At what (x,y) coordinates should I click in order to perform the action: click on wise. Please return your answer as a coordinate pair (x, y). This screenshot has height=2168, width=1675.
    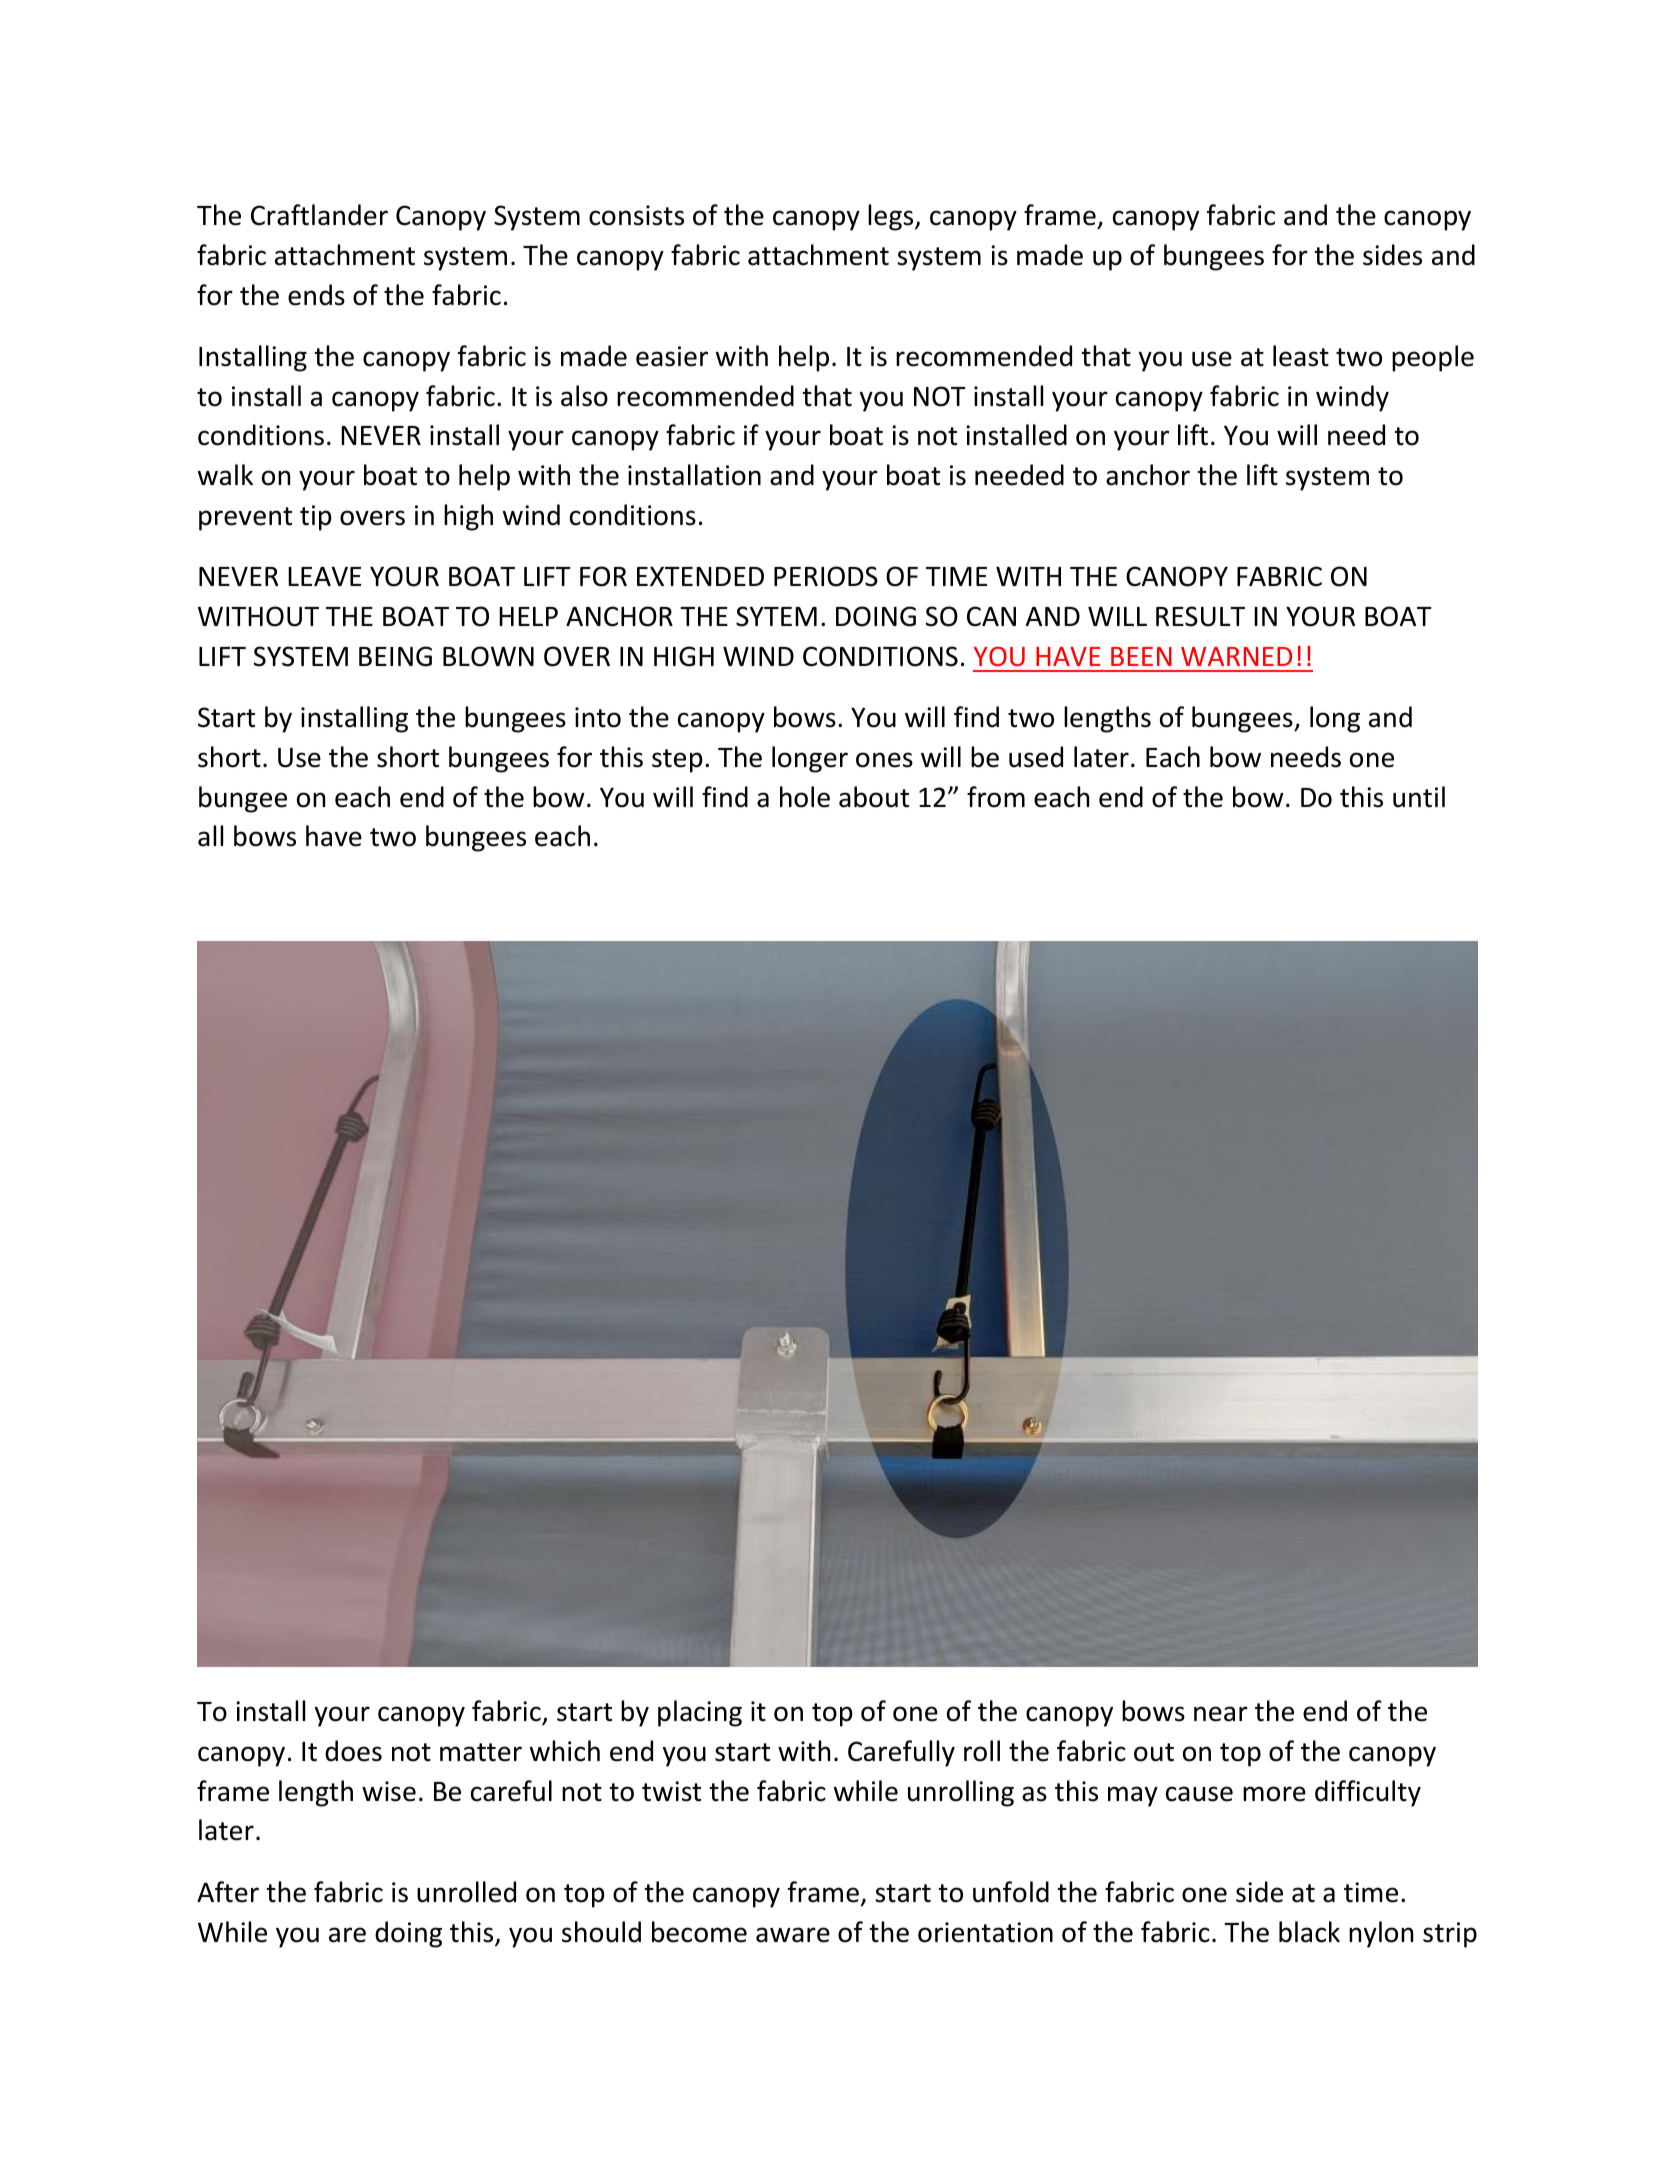
    Looking at the image, I should click on (389, 1791).
